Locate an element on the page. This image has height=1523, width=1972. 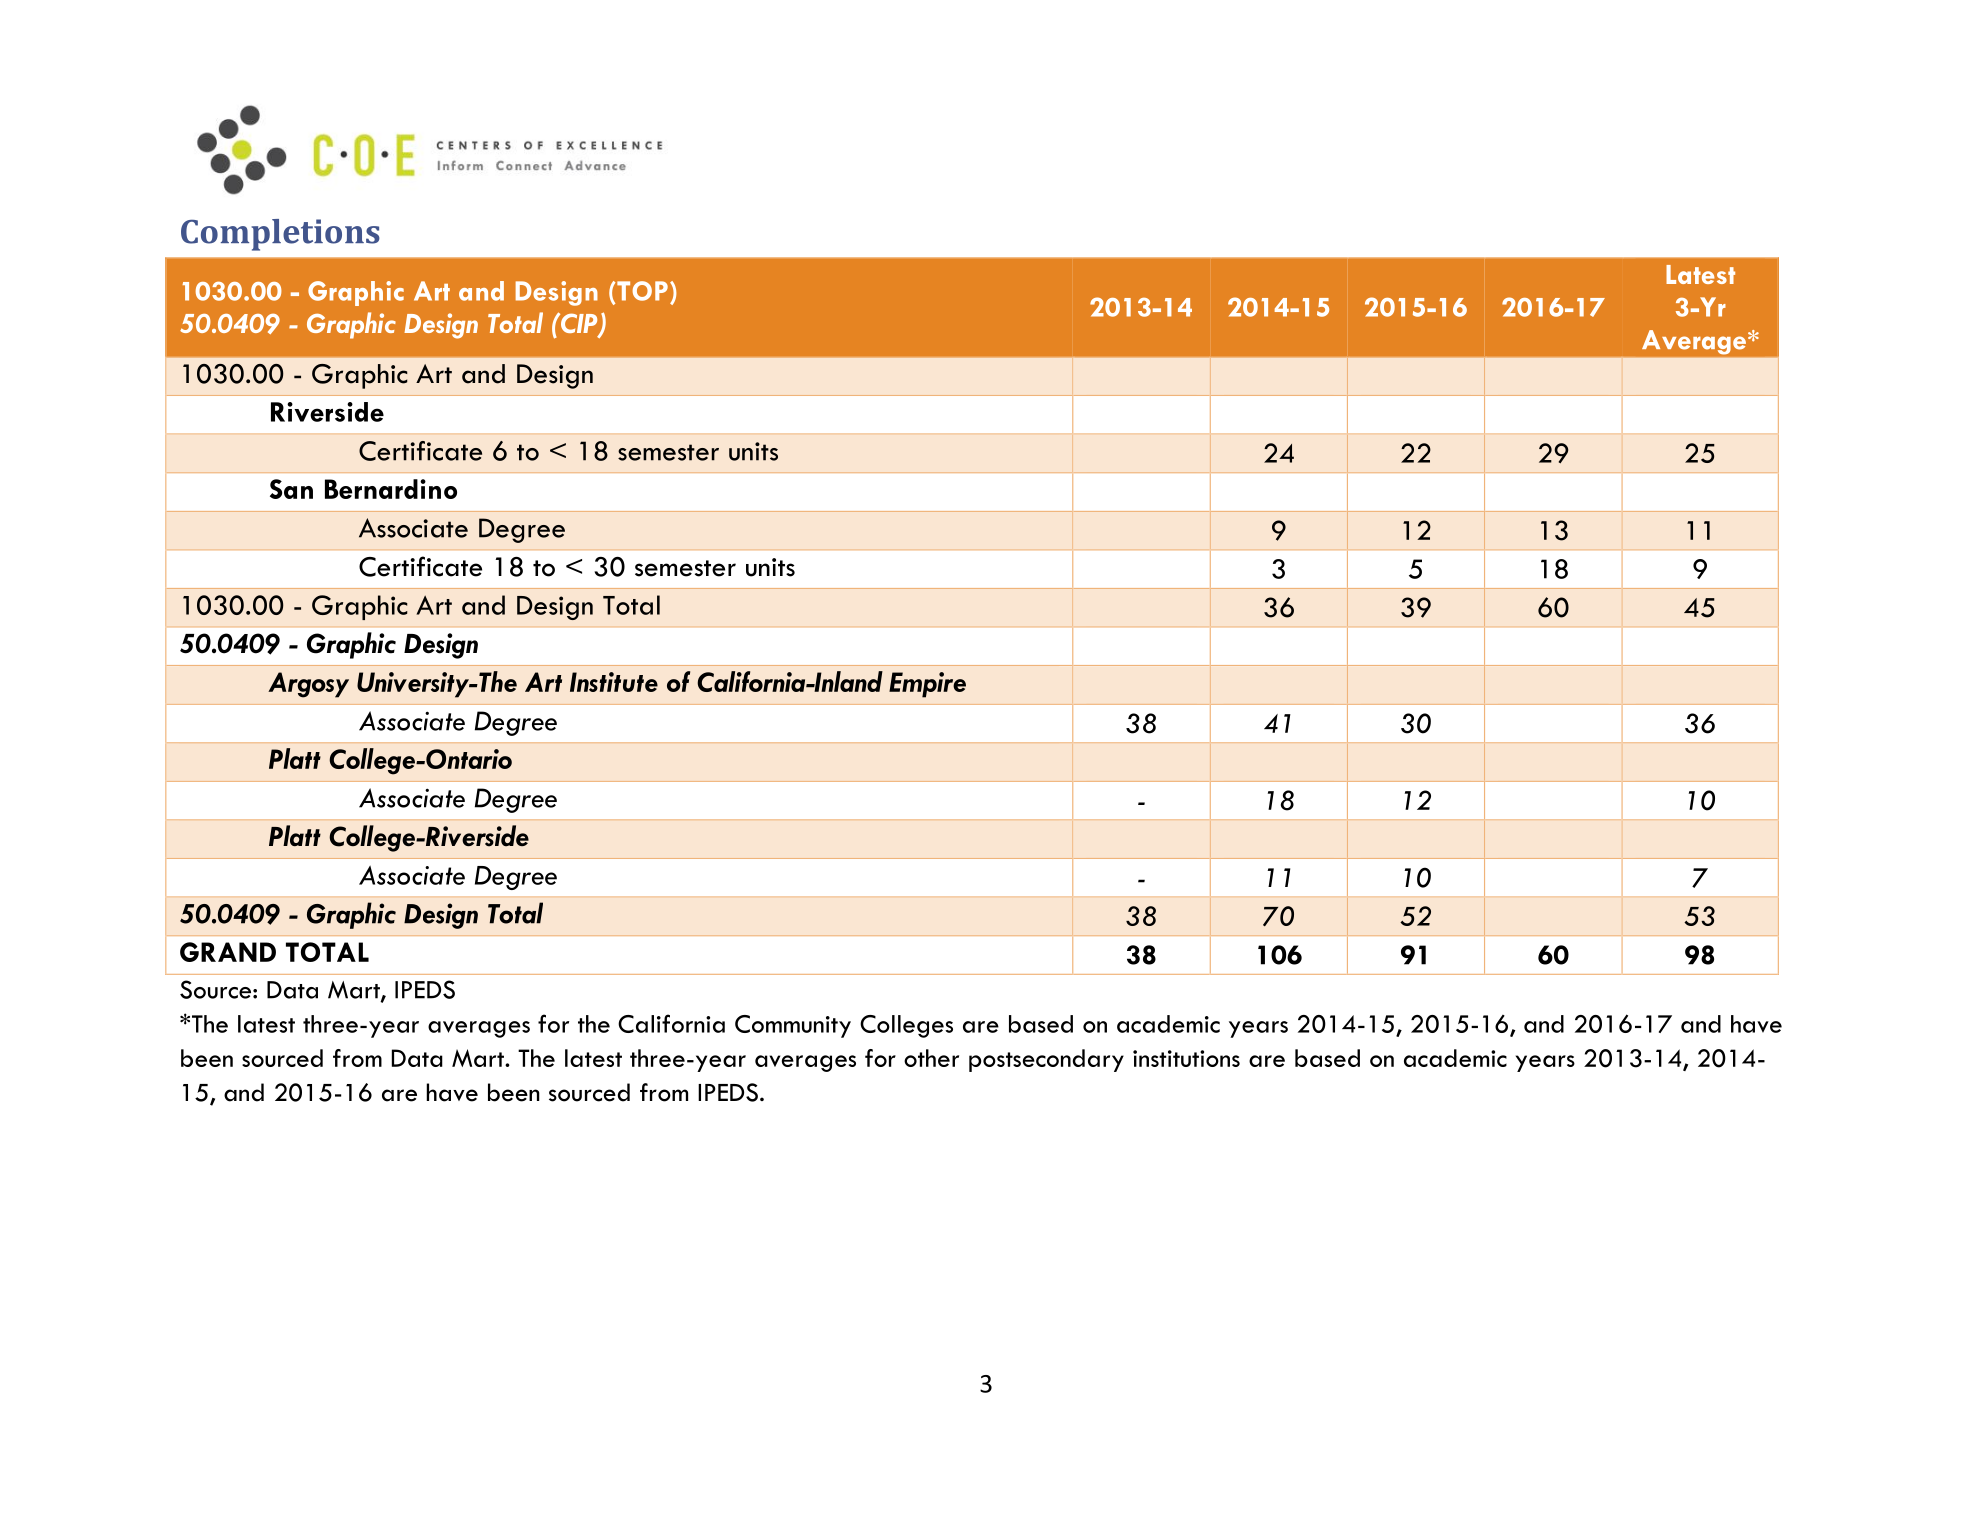
Completions is located at coordinates (280, 235).
